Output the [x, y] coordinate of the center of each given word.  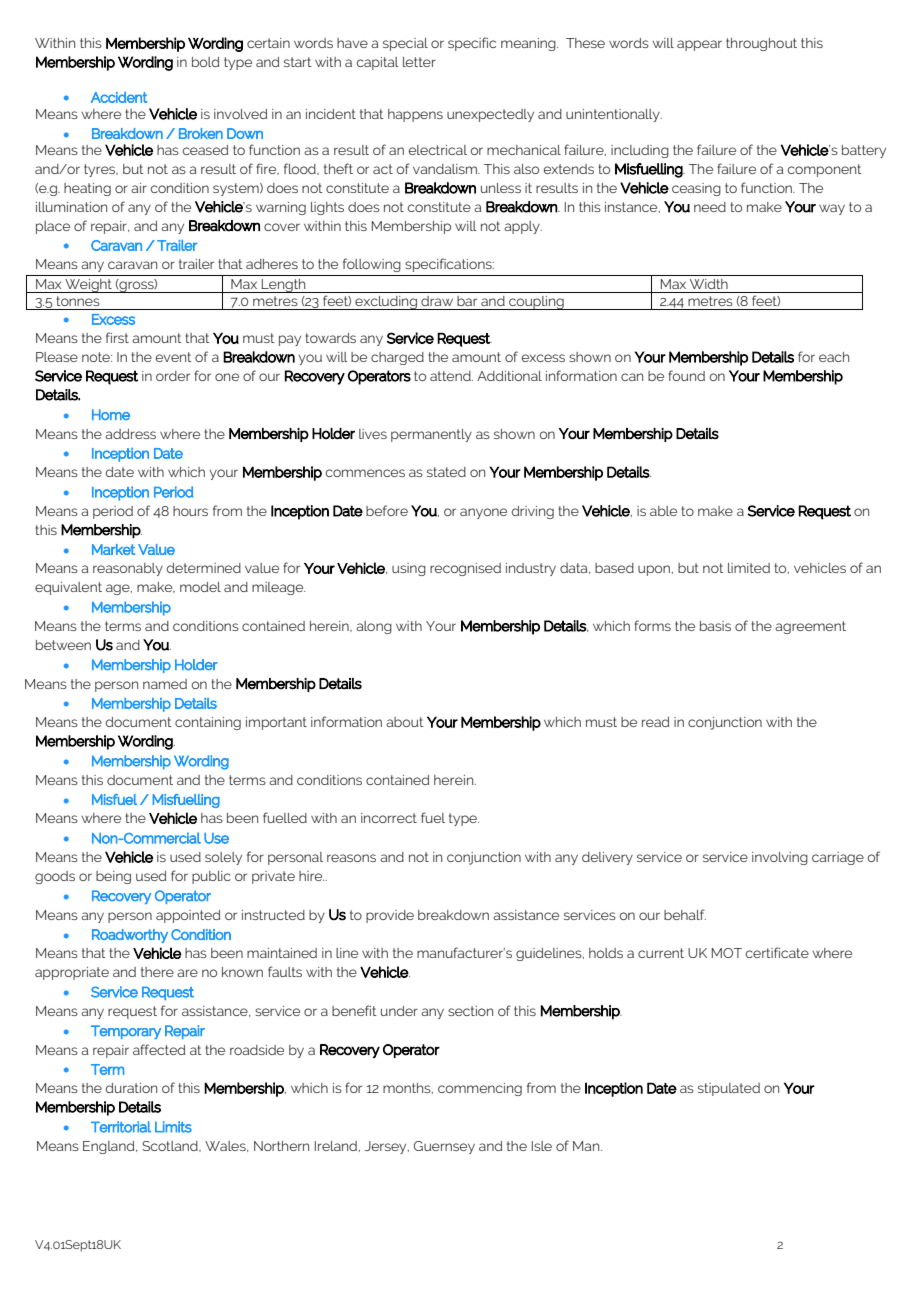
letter [419, 62]
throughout [761, 44]
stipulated [729, 1089]
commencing [480, 1089]
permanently [431, 435]
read [655, 722]
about [405, 722]
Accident [119, 97]
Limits [173, 1127]
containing [208, 723]
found [686, 375]
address [130, 434]
